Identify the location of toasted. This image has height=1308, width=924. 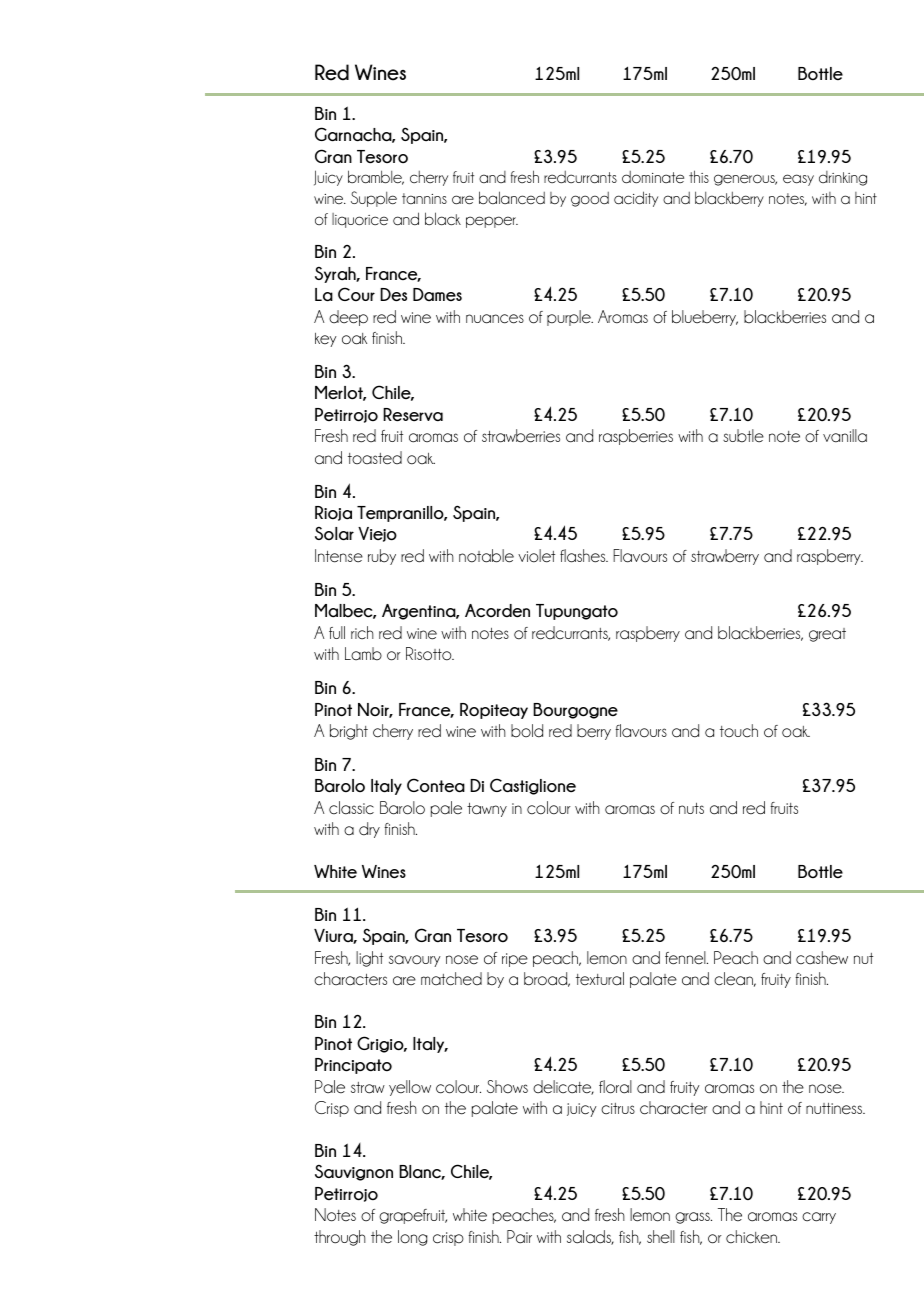
(375, 458).
